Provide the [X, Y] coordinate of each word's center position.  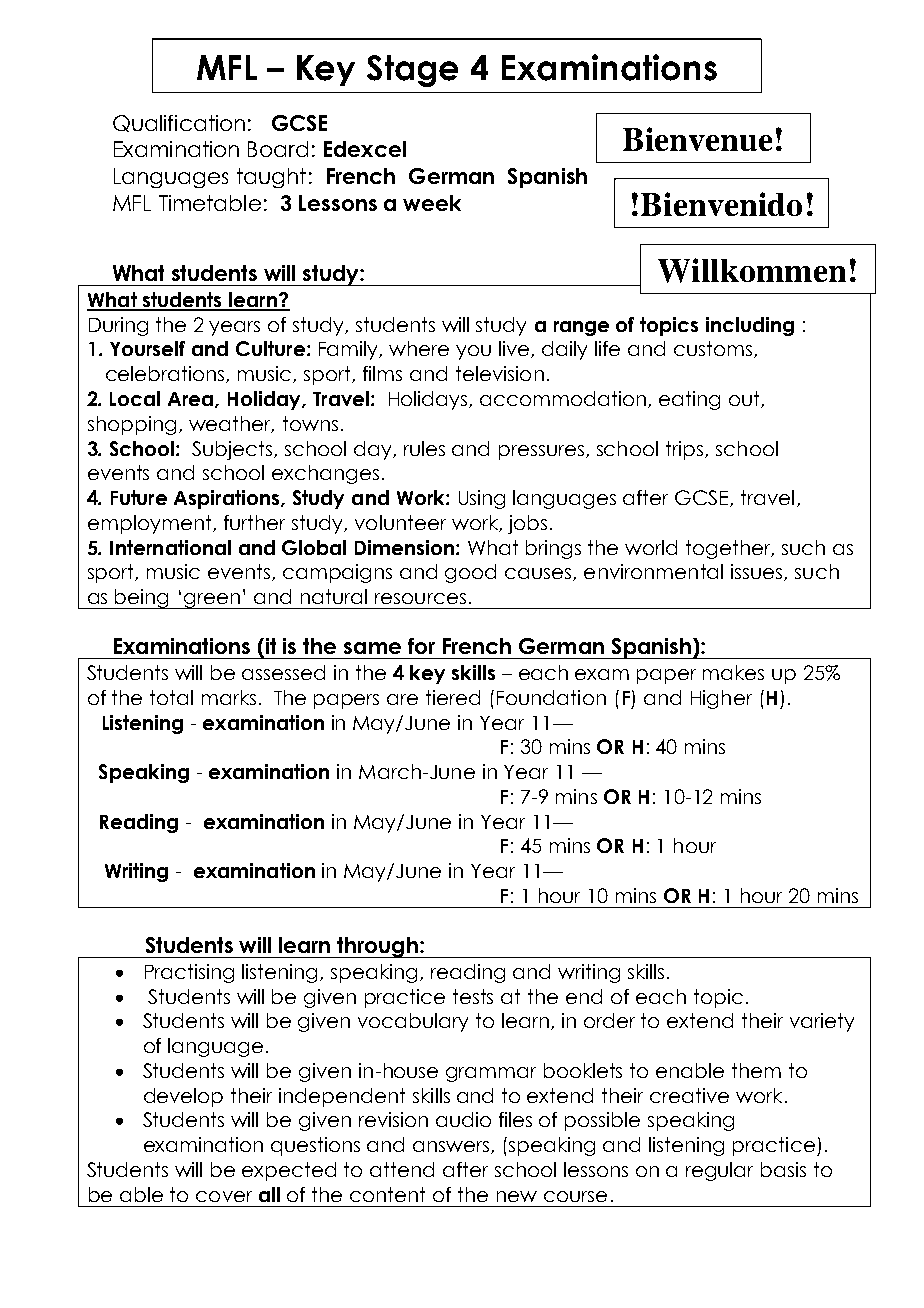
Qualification [179, 123]
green [212, 601]
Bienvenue [697, 139]
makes [733, 672]
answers [452, 1147]
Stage [412, 71]
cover [224, 1196]
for [421, 646]
